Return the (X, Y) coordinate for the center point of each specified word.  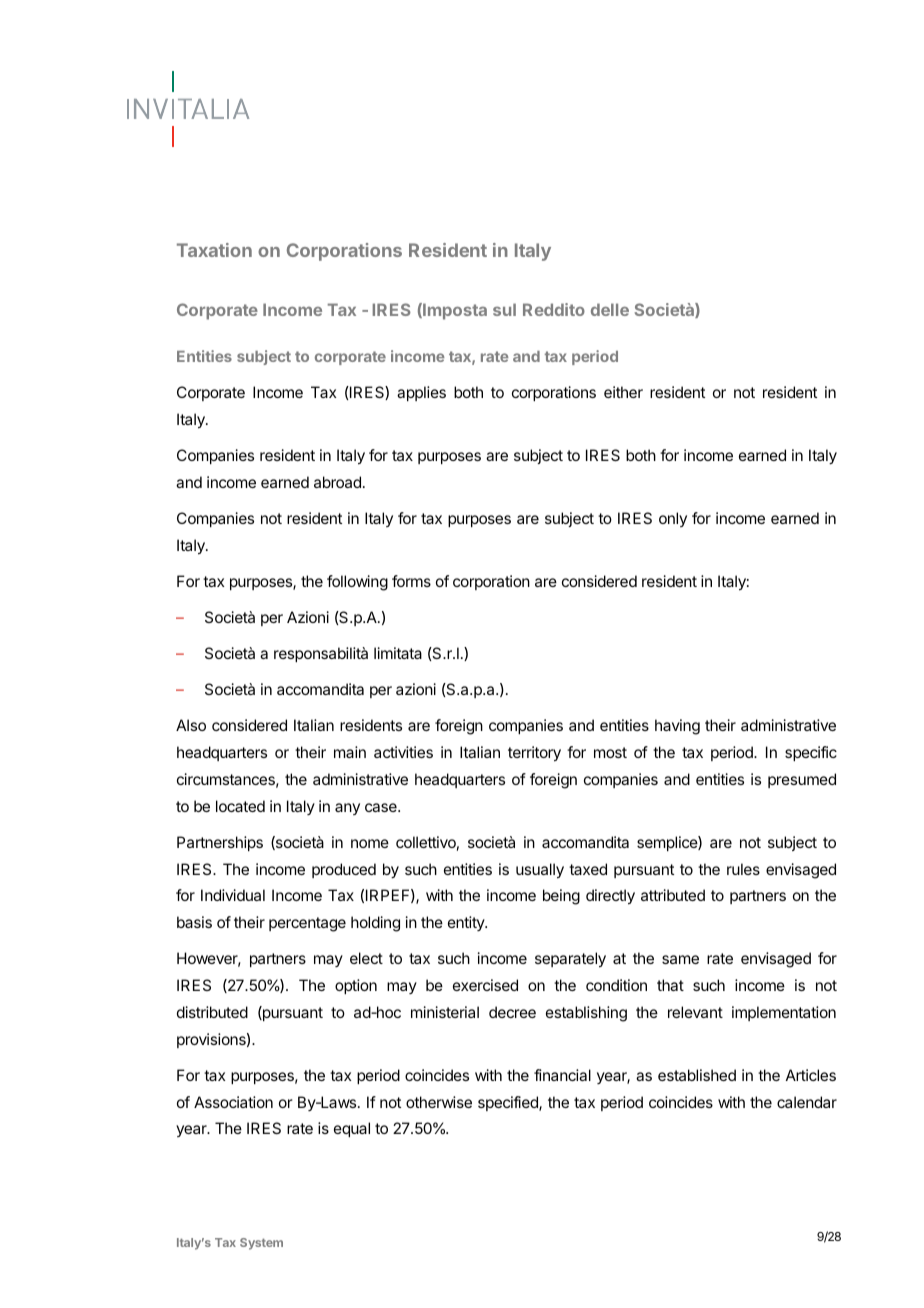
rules (743, 869)
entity (467, 923)
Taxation (214, 250)
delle (610, 309)
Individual (233, 895)
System (261, 1244)
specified (509, 1103)
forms (411, 581)
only (673, 519)
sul (504, 309)
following (357, 583)
